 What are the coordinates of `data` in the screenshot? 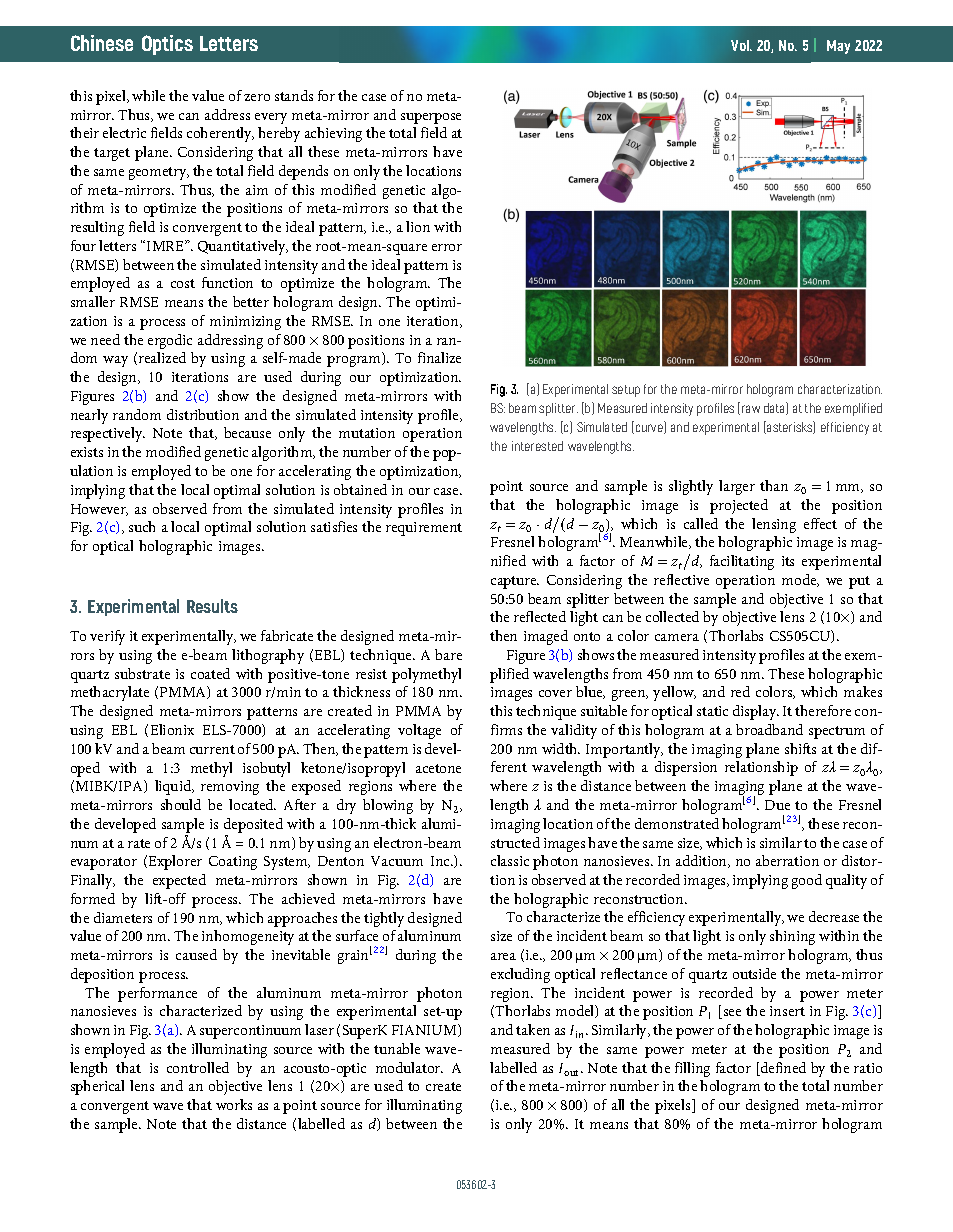 It's located at (775, 408).
